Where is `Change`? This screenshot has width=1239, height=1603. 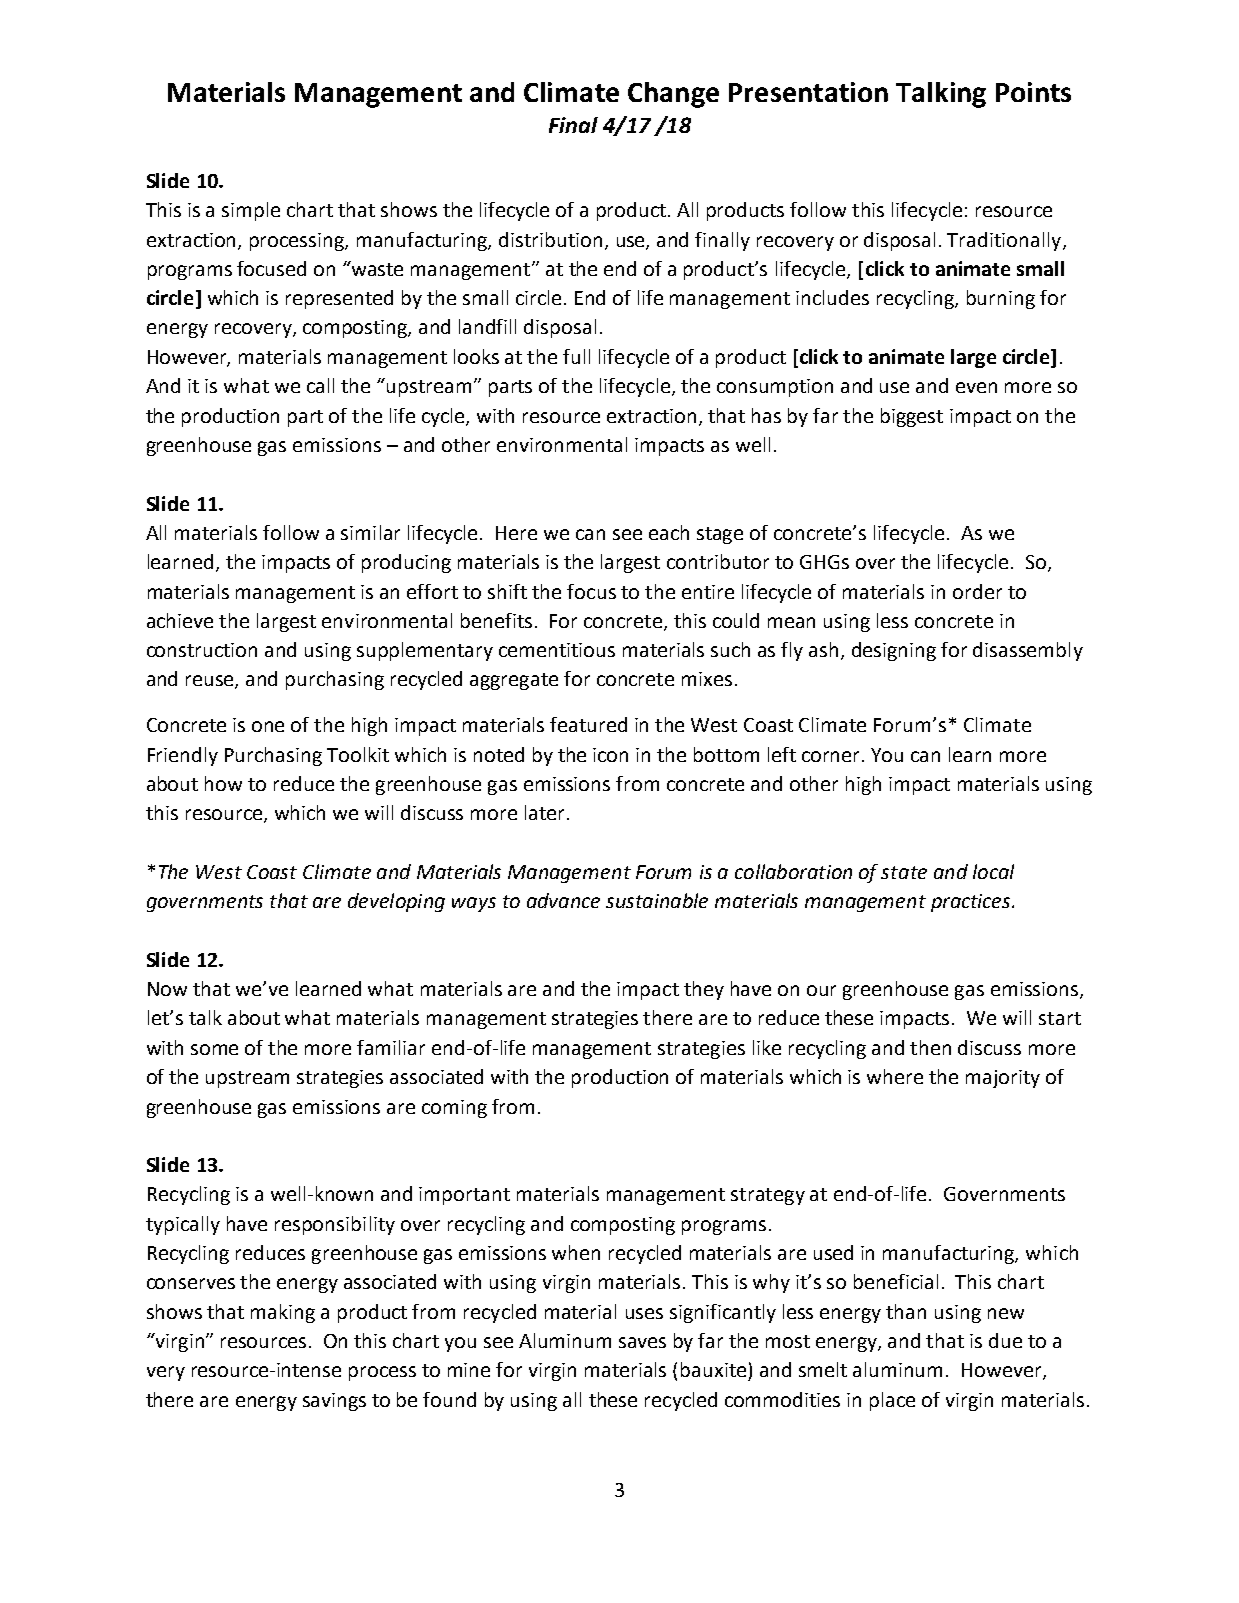
Change is located at coordinates (673, 95).
